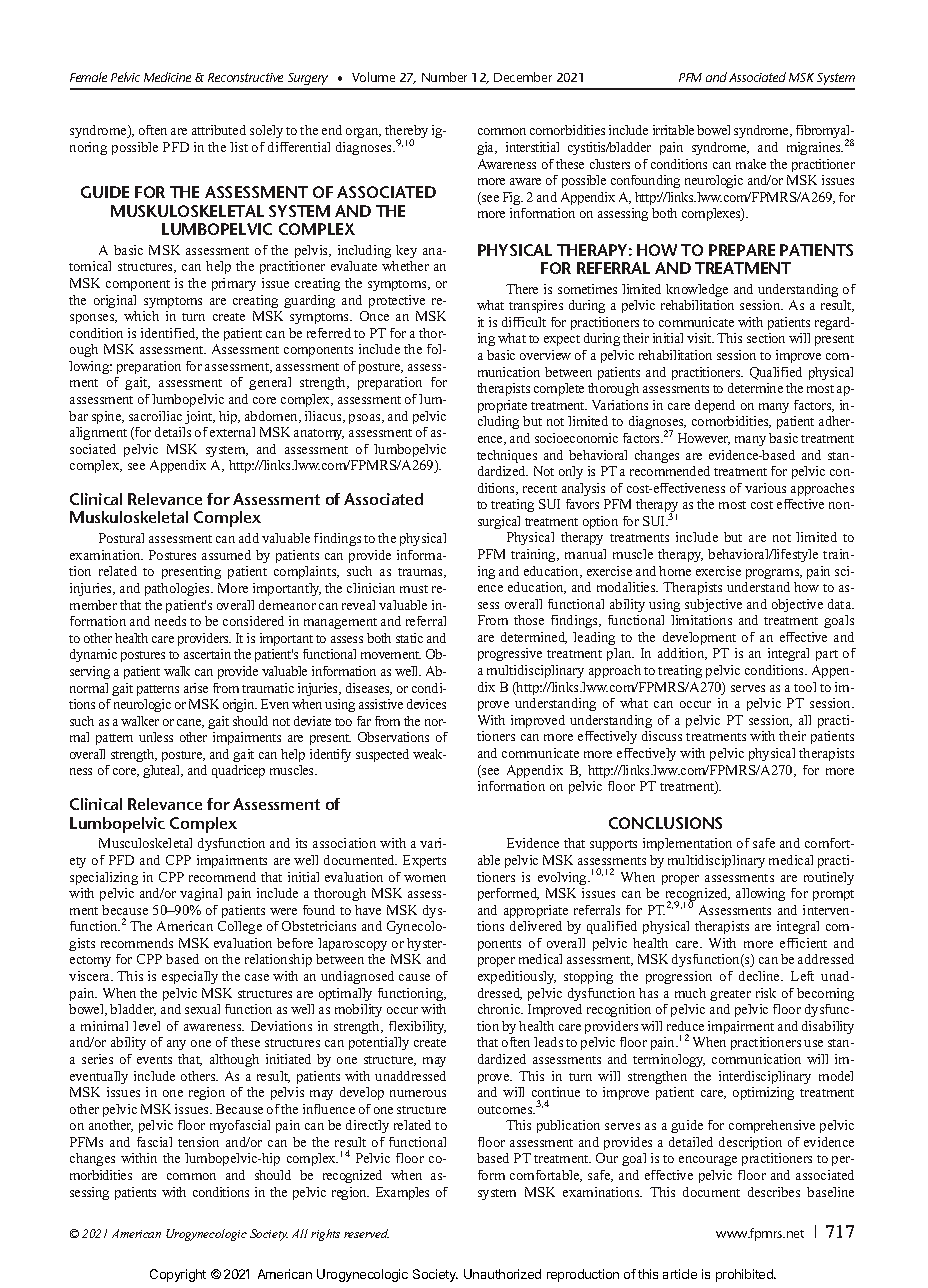 The image size is (928, 1288). What do you see at coordinates (444, 77) in the screenshot?
I see `Number` at bounding box center [444, 77].
